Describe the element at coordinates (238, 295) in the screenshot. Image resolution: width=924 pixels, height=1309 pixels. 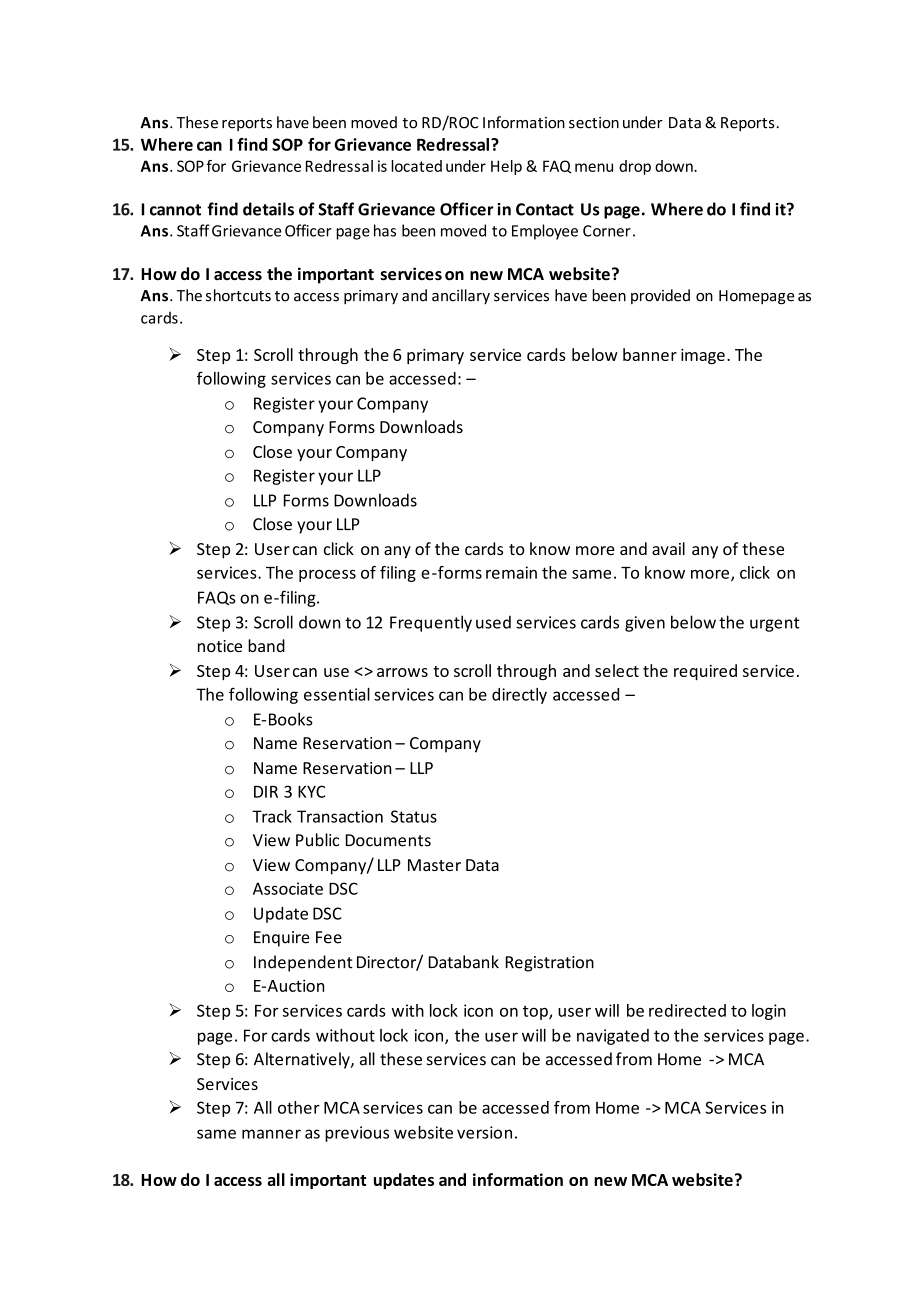
I see `shortcuts` at that location.
